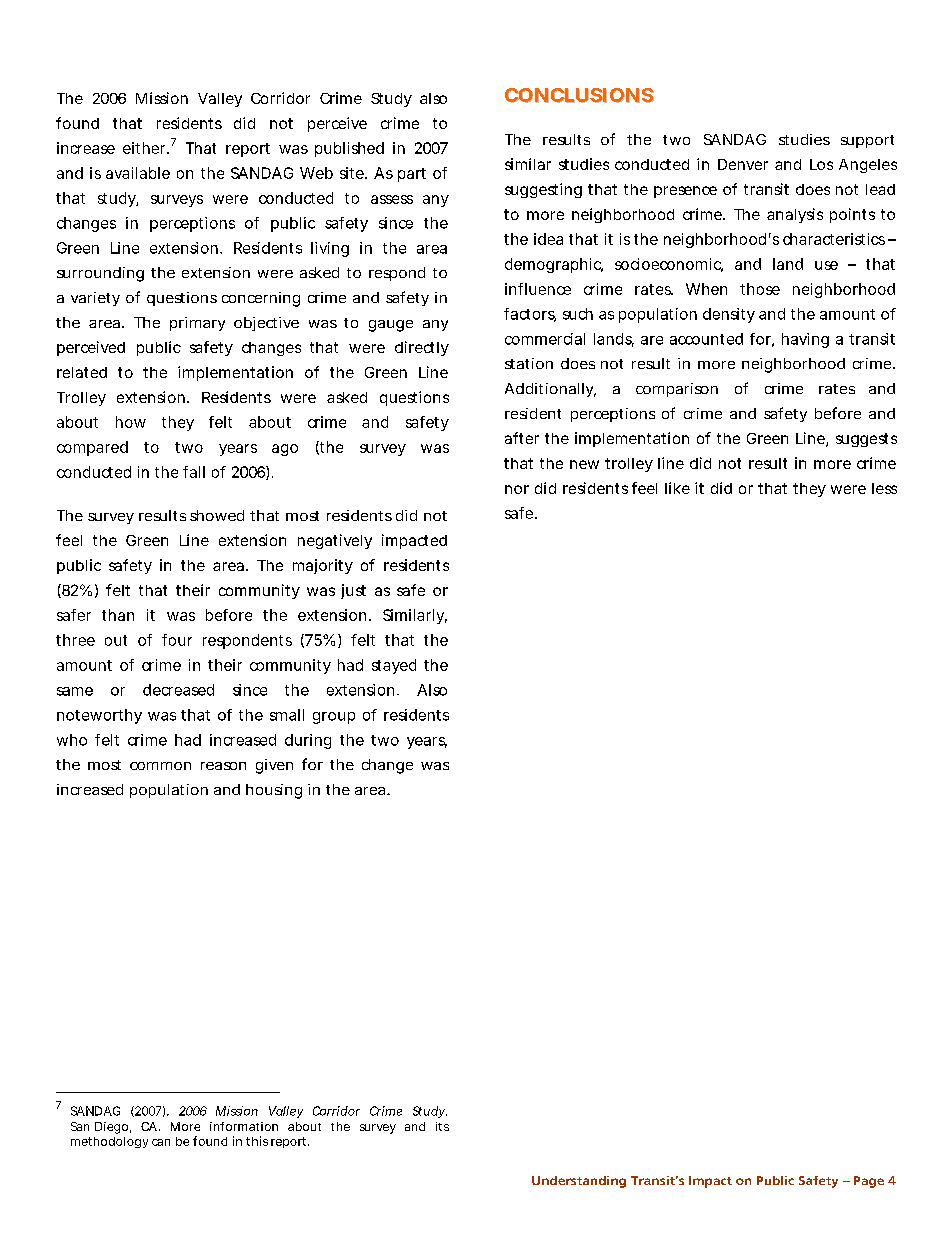 The image size is (952, 1233). What do you see at coordinates (884, 488) in the document?
I see `less` at bounding box center [884, 488].
